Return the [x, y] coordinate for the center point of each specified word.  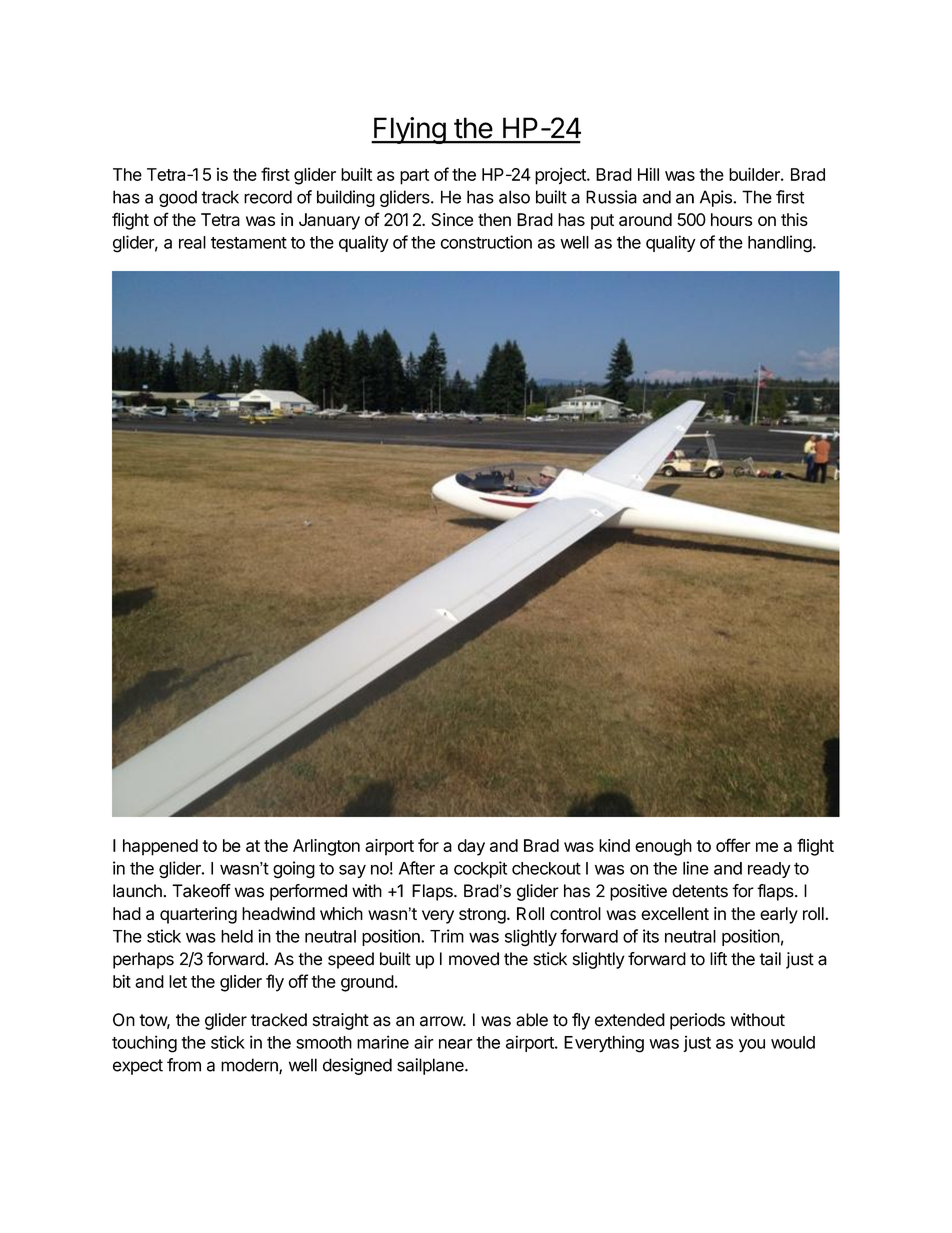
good [178, 198]
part [414, 177]
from [184, 1065]
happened [160, 847]
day [471, 847]
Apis [717, 198]
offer [733, 845]
